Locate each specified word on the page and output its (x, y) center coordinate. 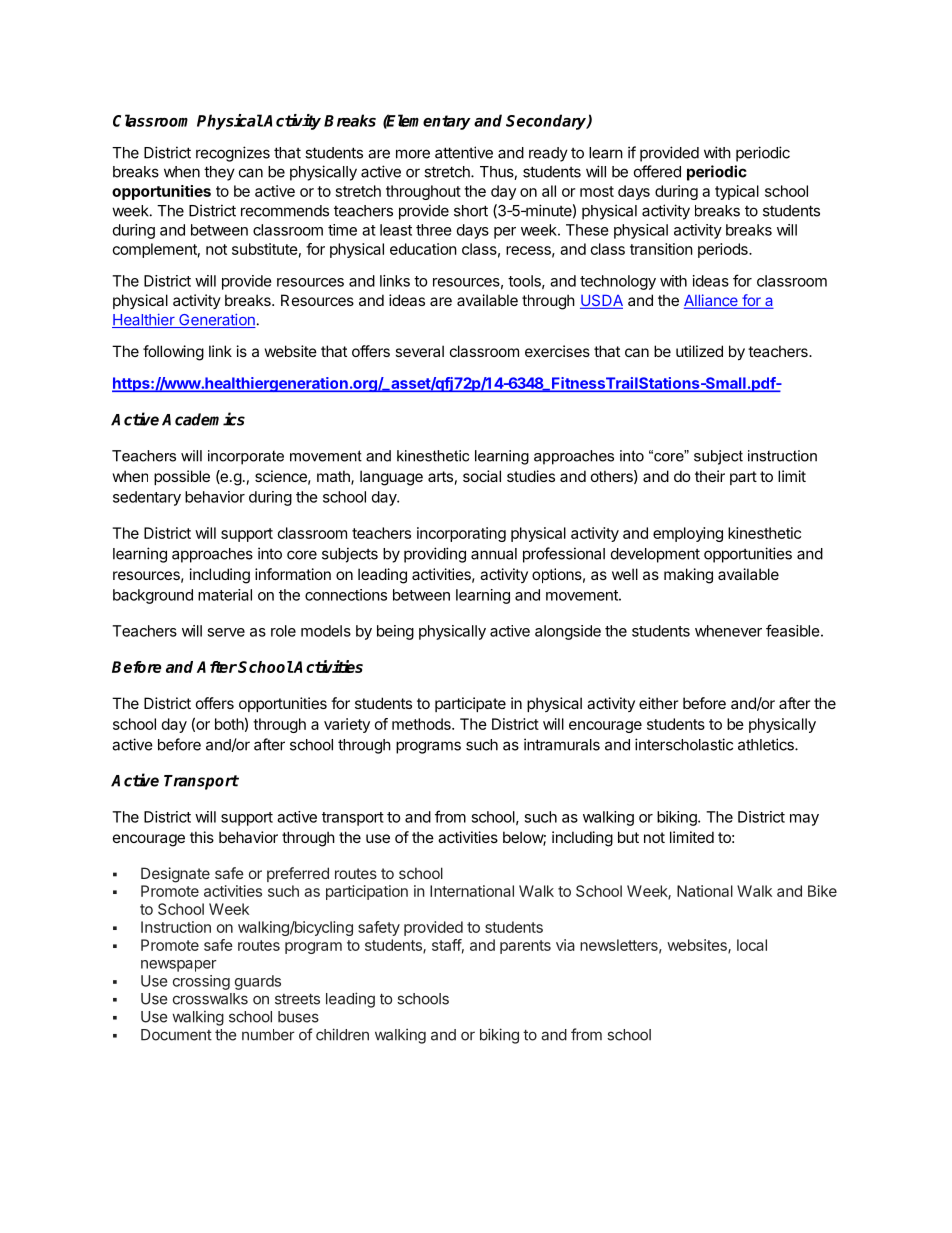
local (752, 945)
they (219, 173)
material (225, 595)
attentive (464, 152)
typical (737, 192)
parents (525, 947)
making (688, 576)
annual (494, 554)
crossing (201, 982)
